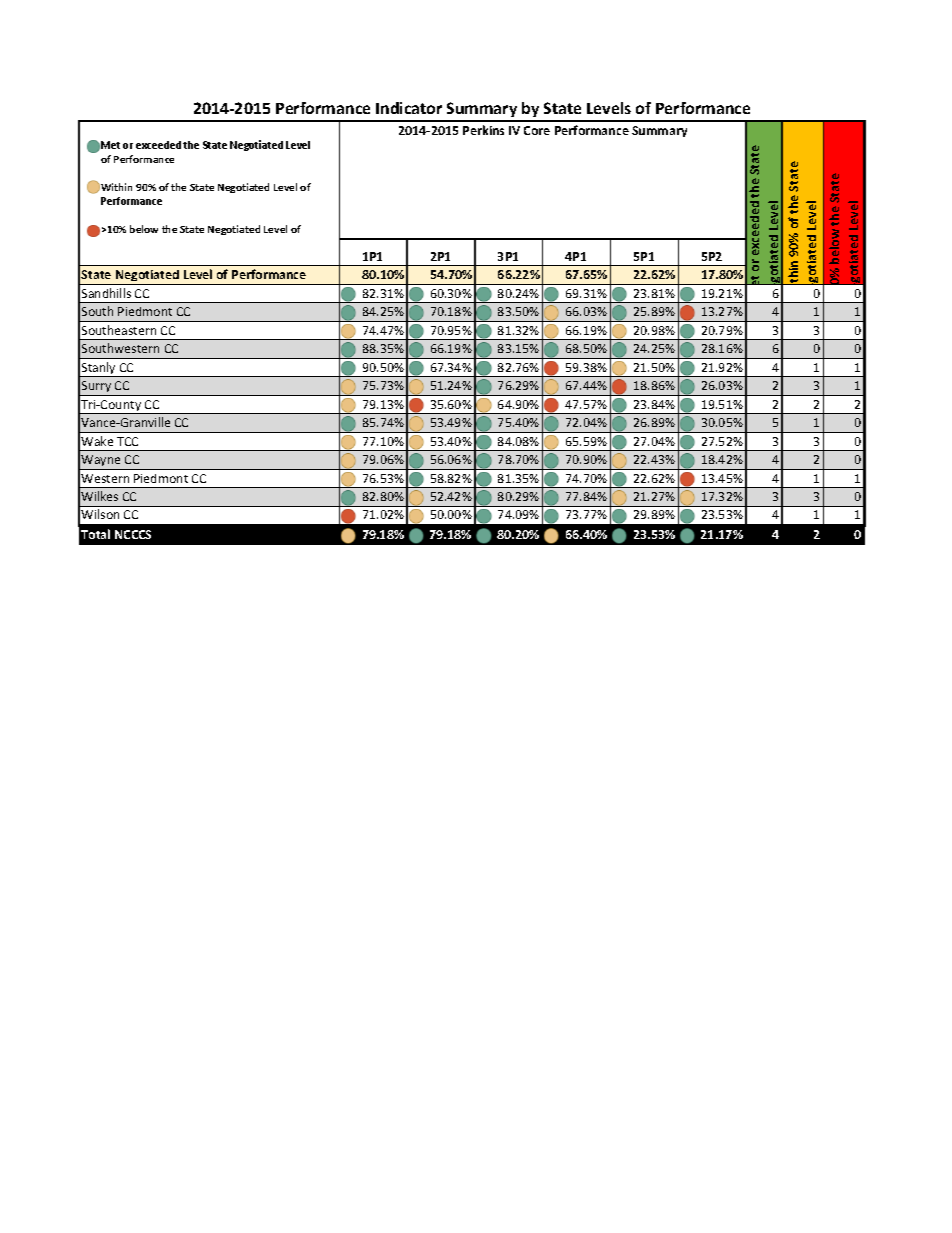 The image size is (952, 1233). I want to click on Core, so click(537, 130).
